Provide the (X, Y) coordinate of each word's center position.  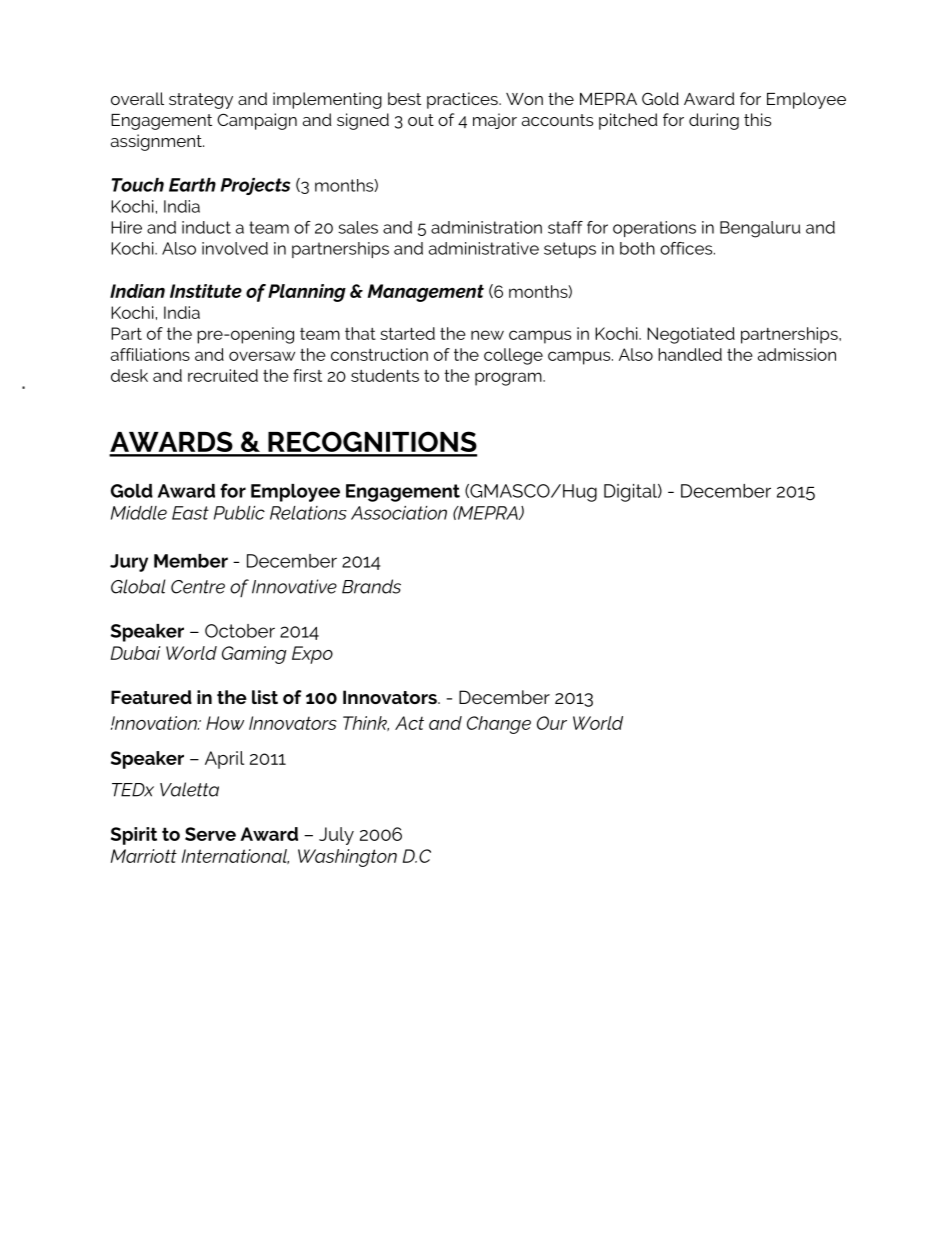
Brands (371, 586)
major (495, 121)
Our (552, 723)
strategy (201, 101)
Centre (198, 587)
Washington (347, 858)
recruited (223, 375)
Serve (210, 834)
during (714, 121)
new (487, 335)
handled (690, 354)
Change (499, 725)
